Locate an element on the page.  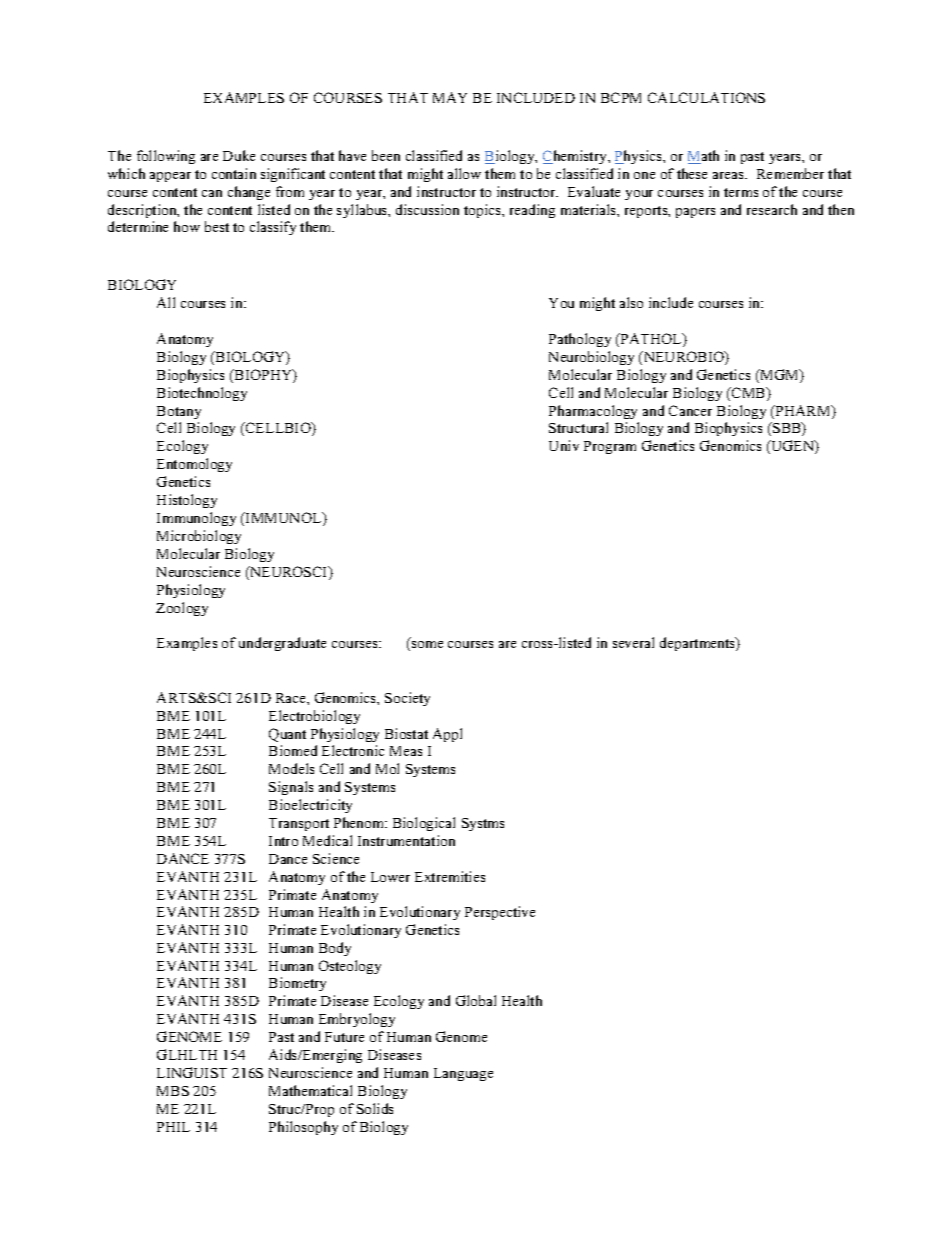
Language is located at coordinates (463, 1074).
